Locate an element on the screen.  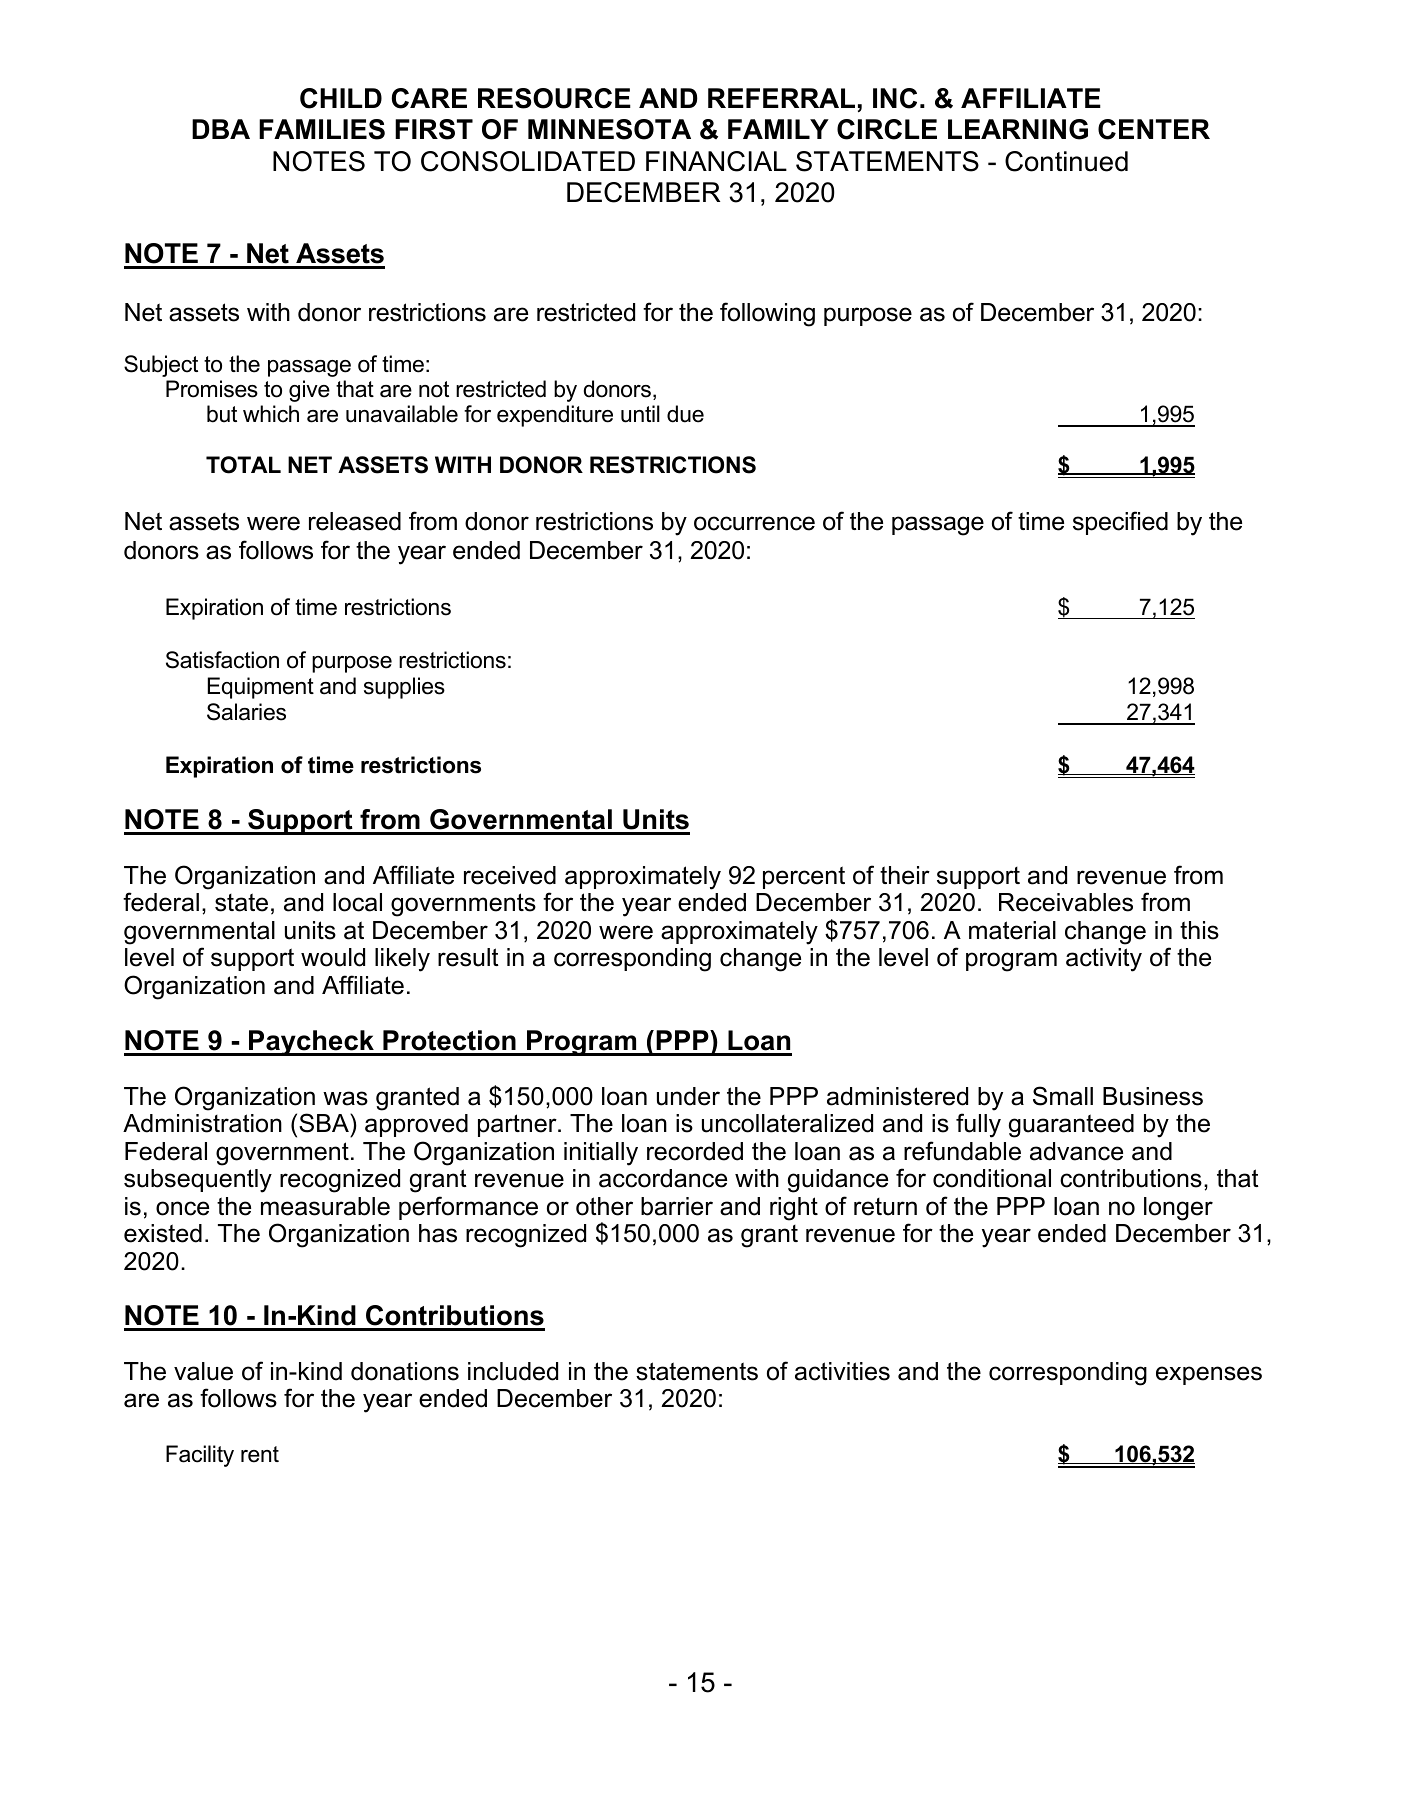
Salaries is located at coordinates (246, 712).
